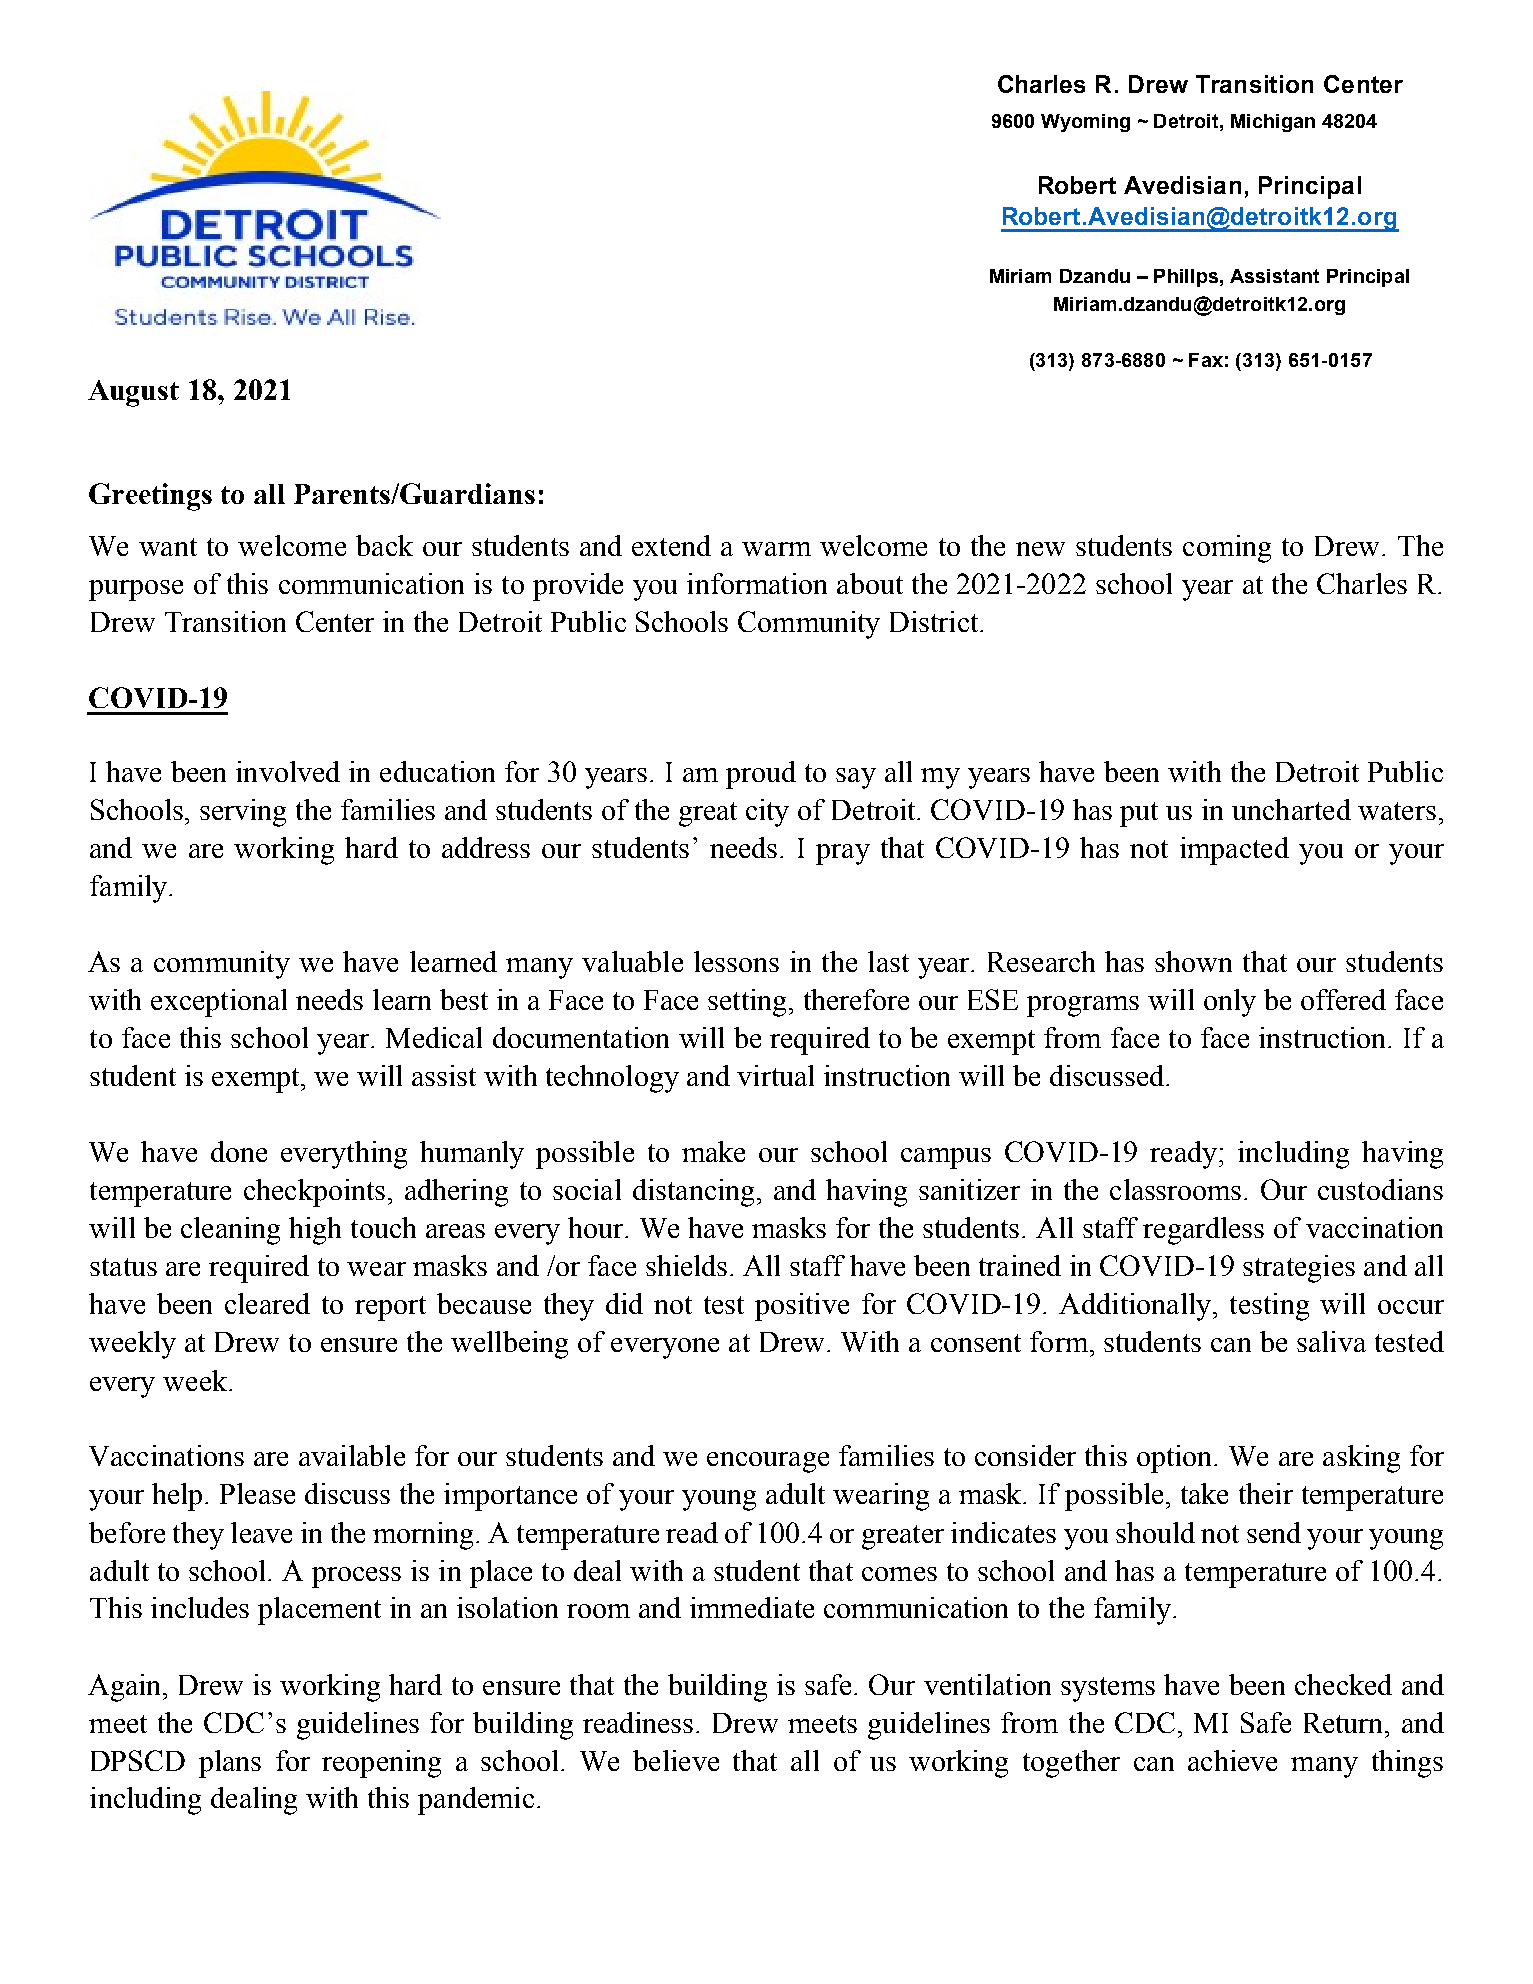 This page has height=1984, width=1533. Describe the element at coordinates (1203, 1231) in the page. I see `regardless` at that location.
